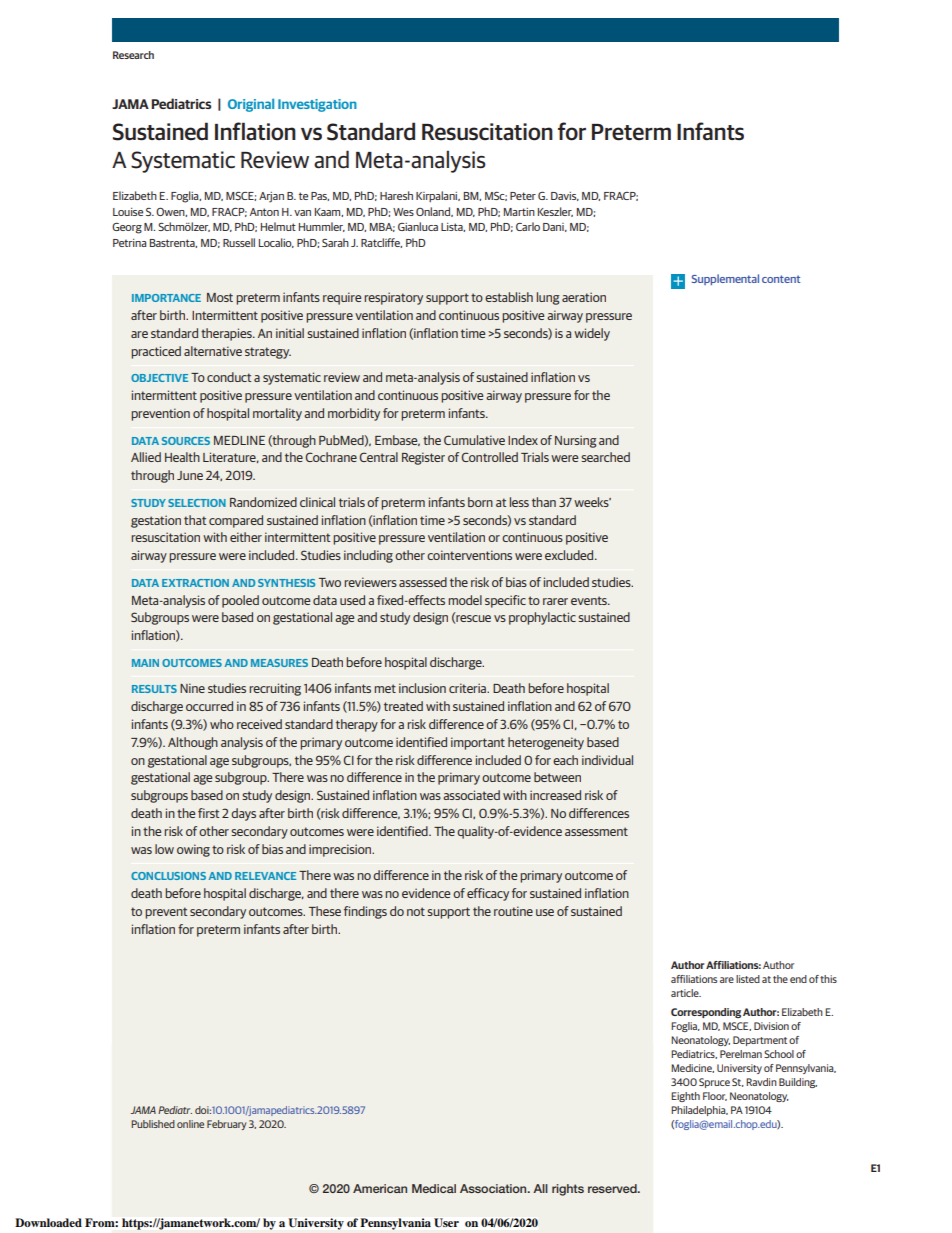  I want to click on Supplemental, so click(725, 279).
